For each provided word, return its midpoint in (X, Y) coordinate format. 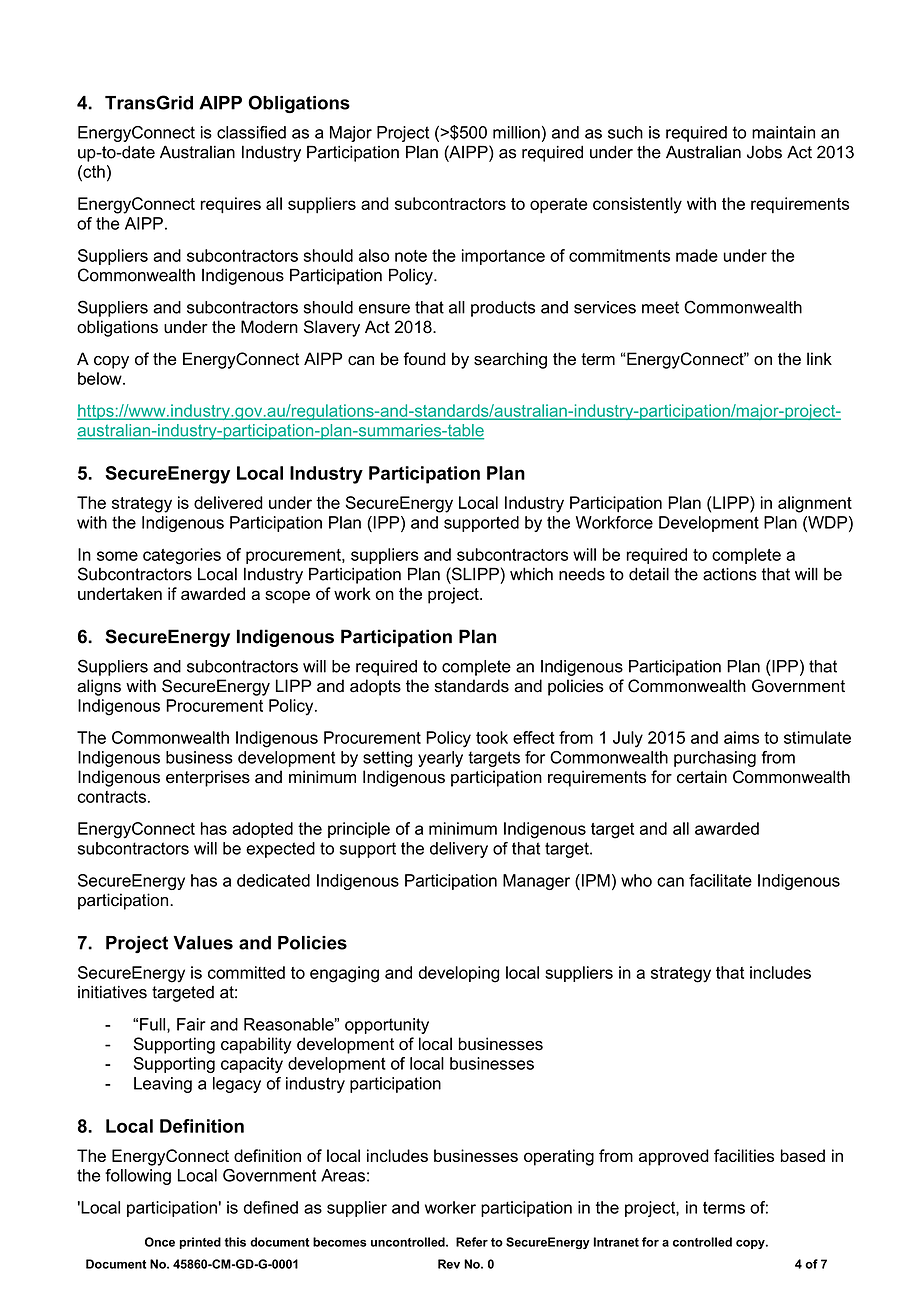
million (516, 132)
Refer (472, 1242)
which (531, 574)
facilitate (720, 880)
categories (182, 556)
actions (730, 574)
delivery (459, 850)
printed (200, 1243)
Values (203, 943)
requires (231, 205)
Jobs (764, 152)
